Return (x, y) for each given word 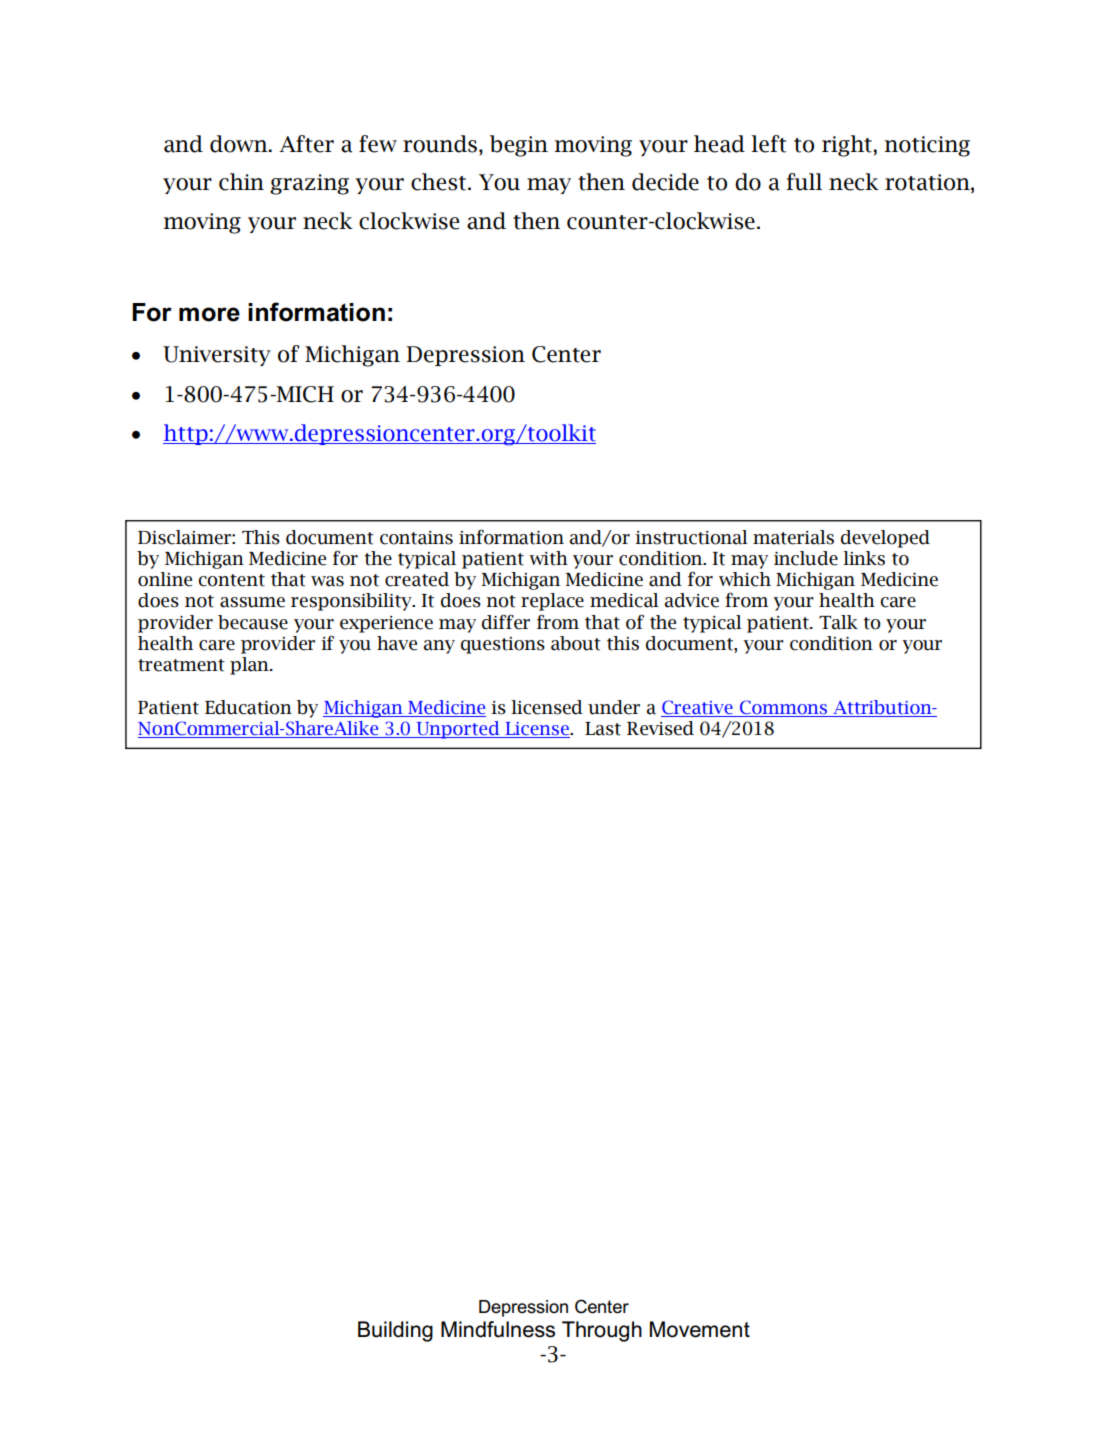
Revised (660, 728)
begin (518, 146)
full (804, 182)
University (216, 356)
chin (241, 182)
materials (793, 537)
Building (395, 1331)
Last (603, 729)
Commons (783, 708)
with (548, 558)
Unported (458, 730)
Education (248, 707)
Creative (698, 708)
